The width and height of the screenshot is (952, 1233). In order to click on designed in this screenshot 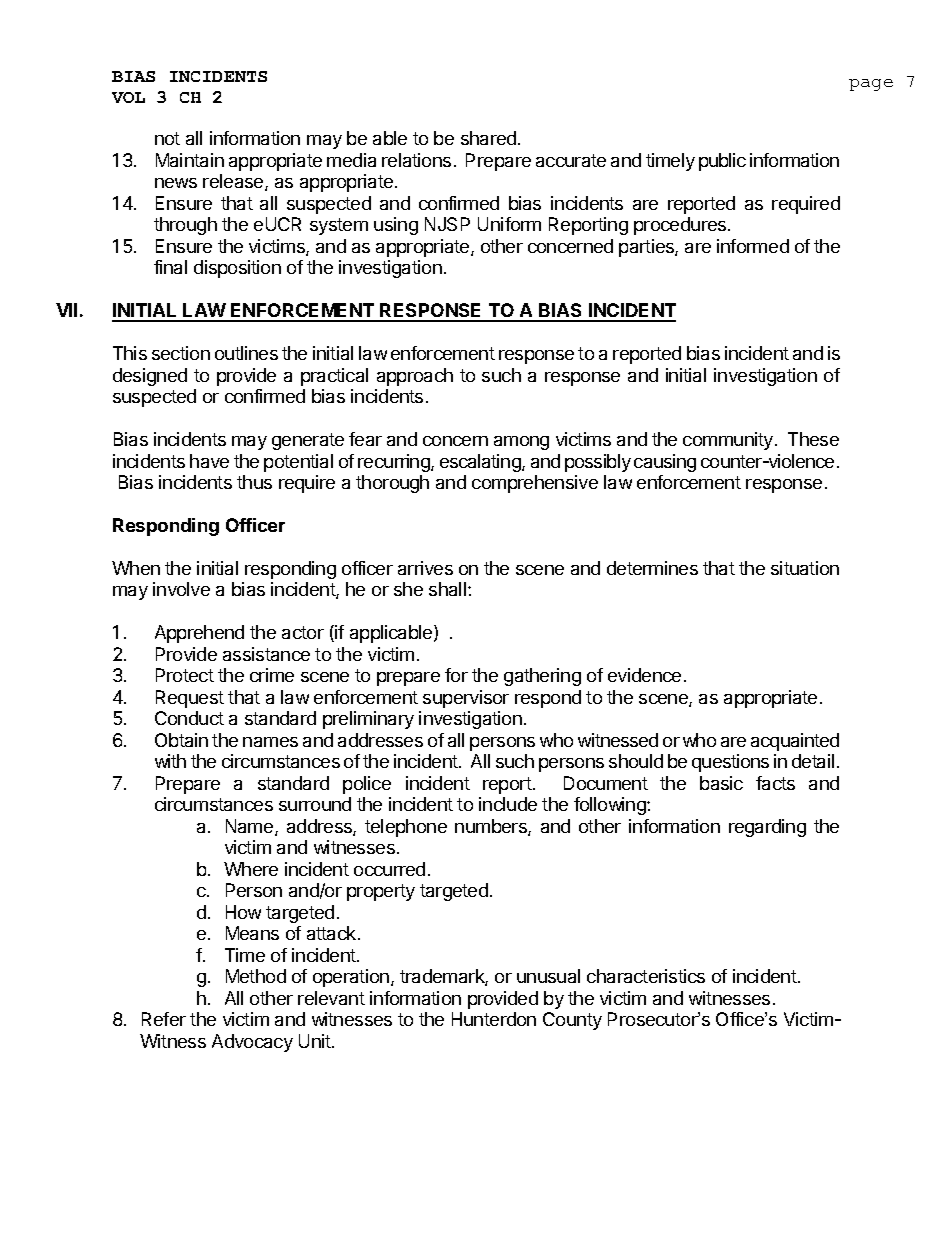, I will do `click(150, 377)`.
